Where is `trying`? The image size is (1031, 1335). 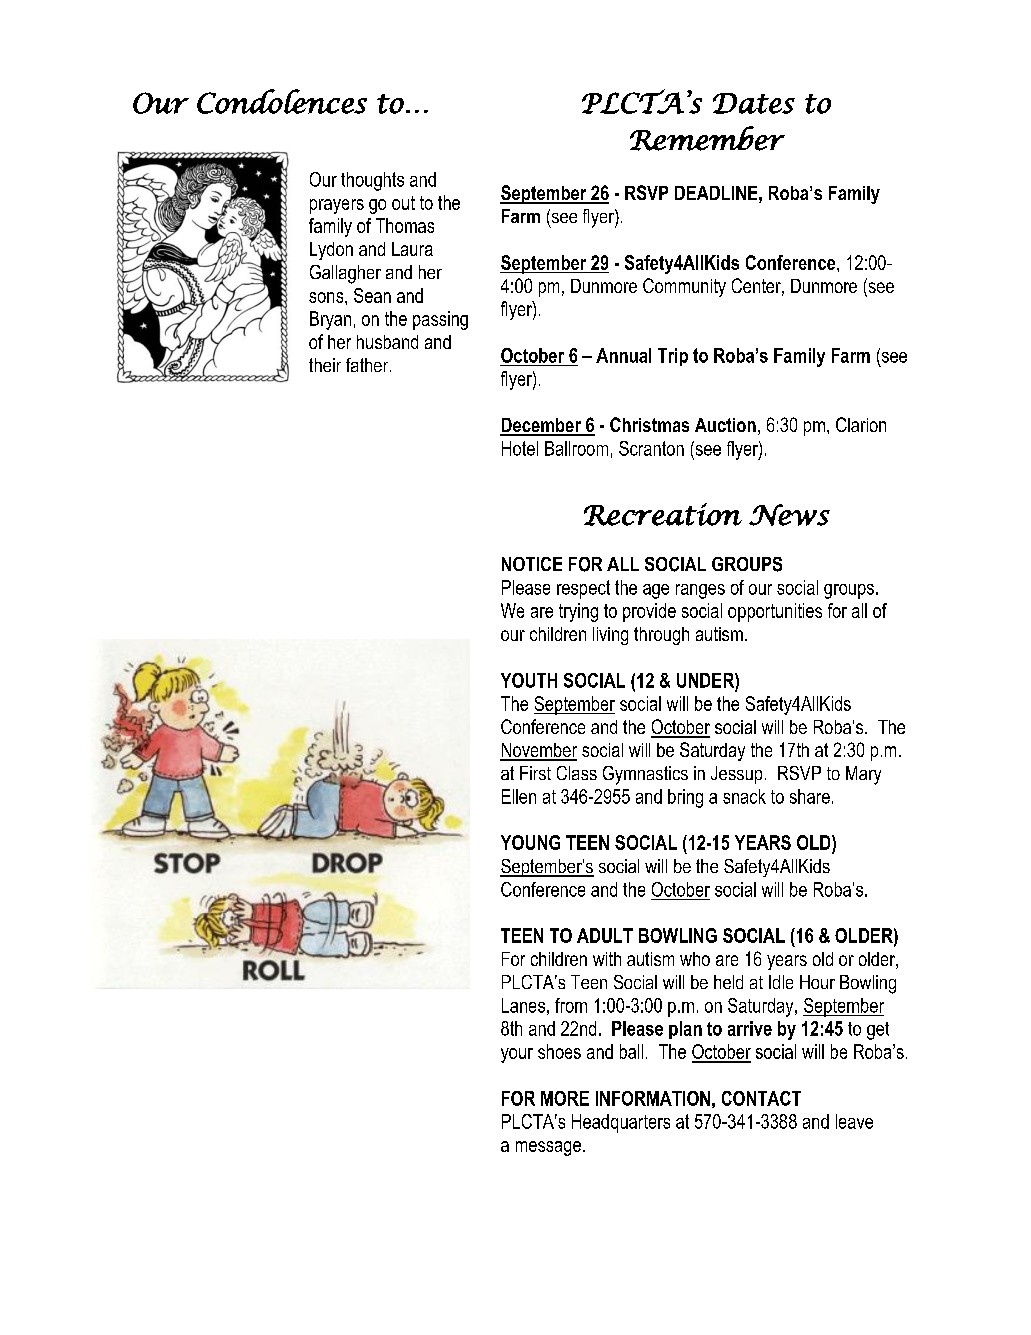
trying is located at coordinates (578, 612).
